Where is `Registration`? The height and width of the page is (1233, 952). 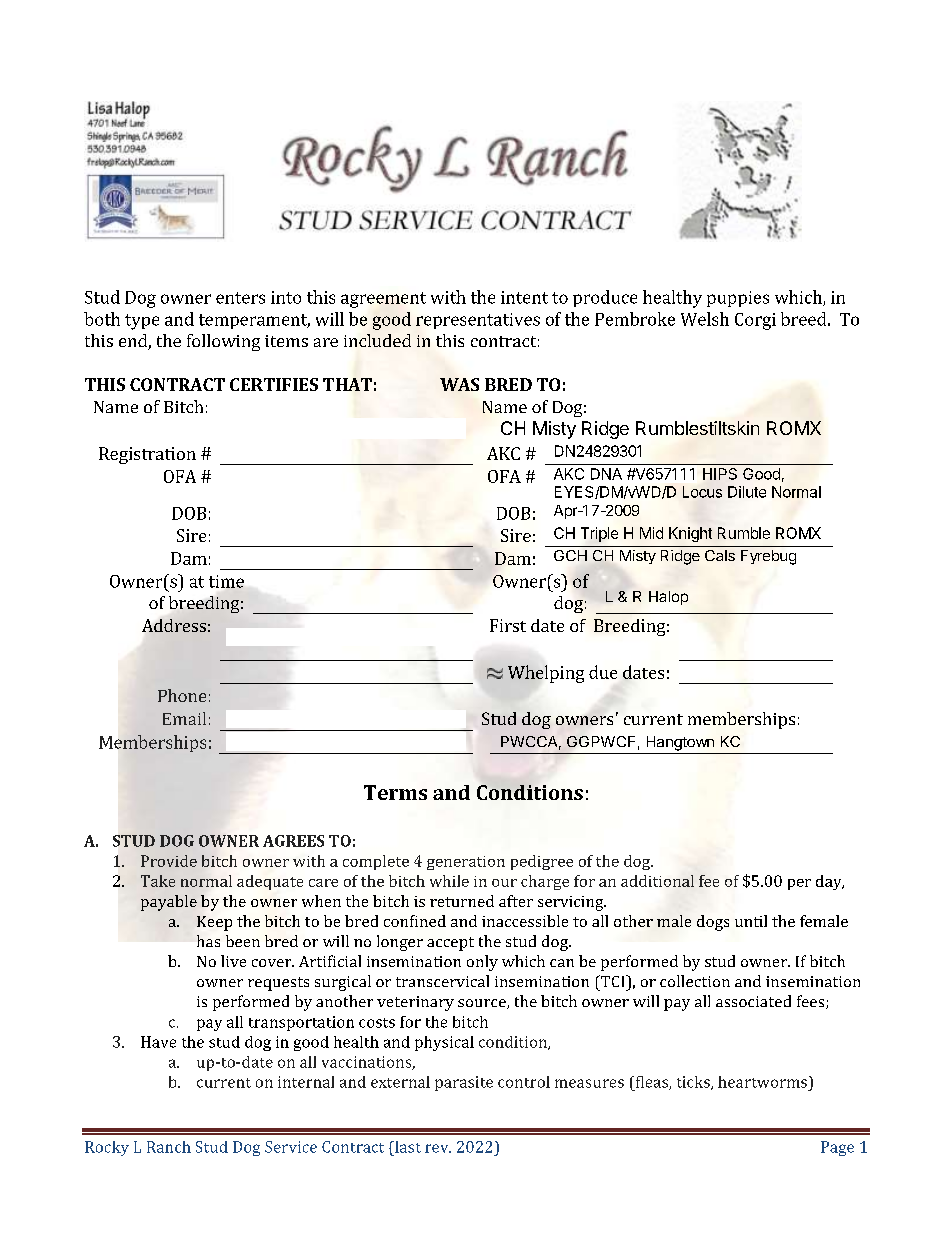 Registration is located at coordinates (147, 455).
